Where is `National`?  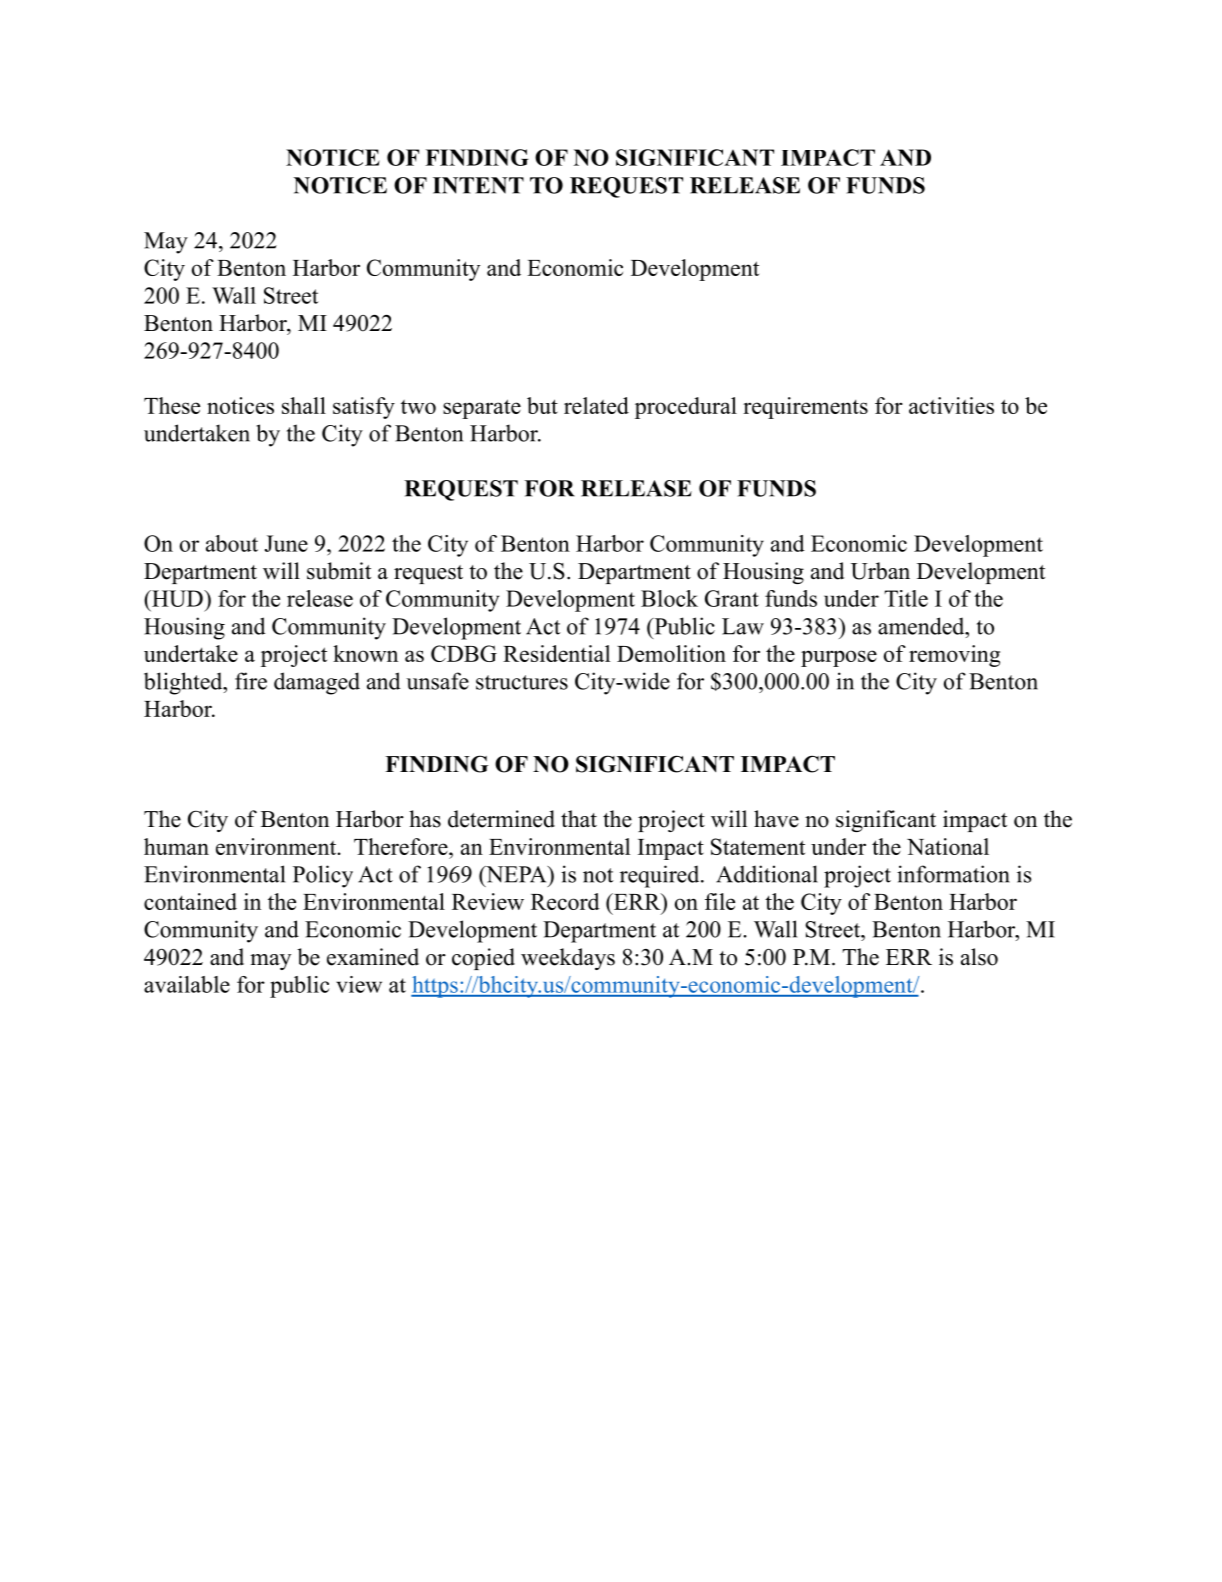 National is located at coordinates (948, 846).
